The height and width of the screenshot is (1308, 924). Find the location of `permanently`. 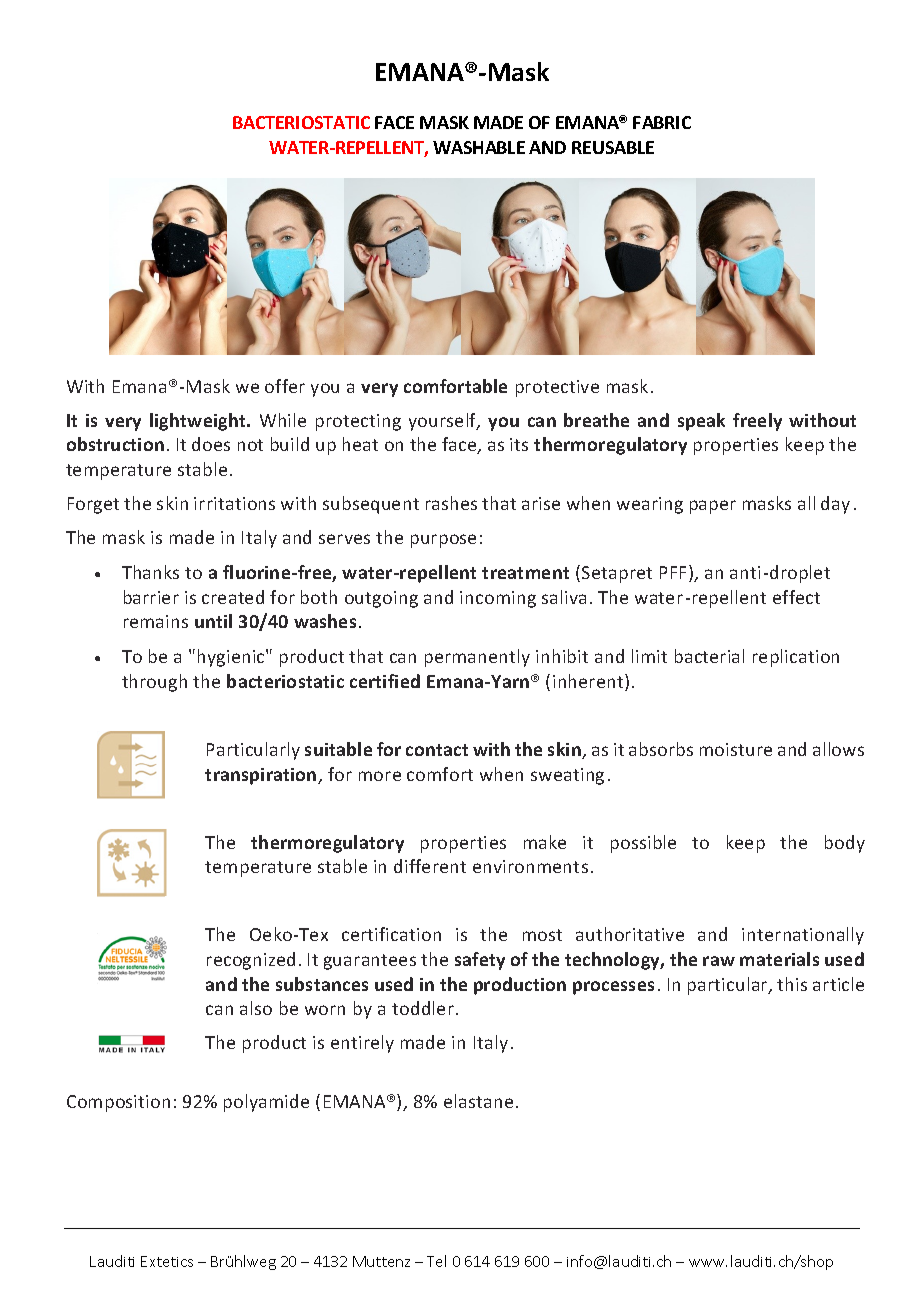

permanently is located at coordinates (477, 658).
